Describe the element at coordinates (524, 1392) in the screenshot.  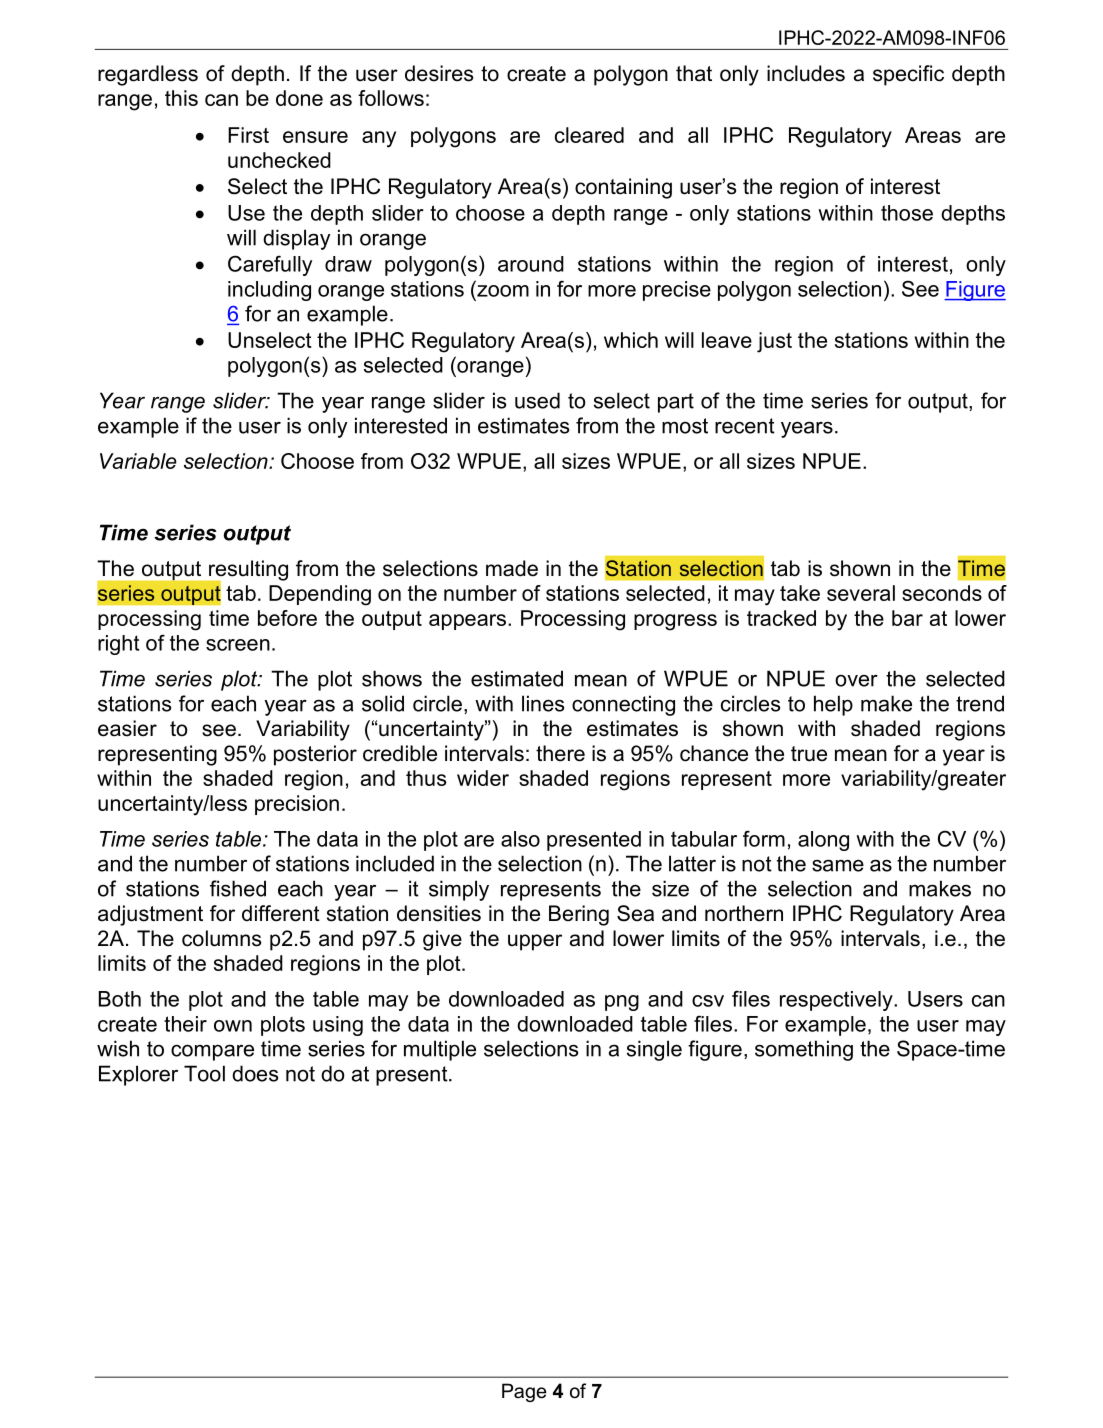
I see `Page` at that location.
